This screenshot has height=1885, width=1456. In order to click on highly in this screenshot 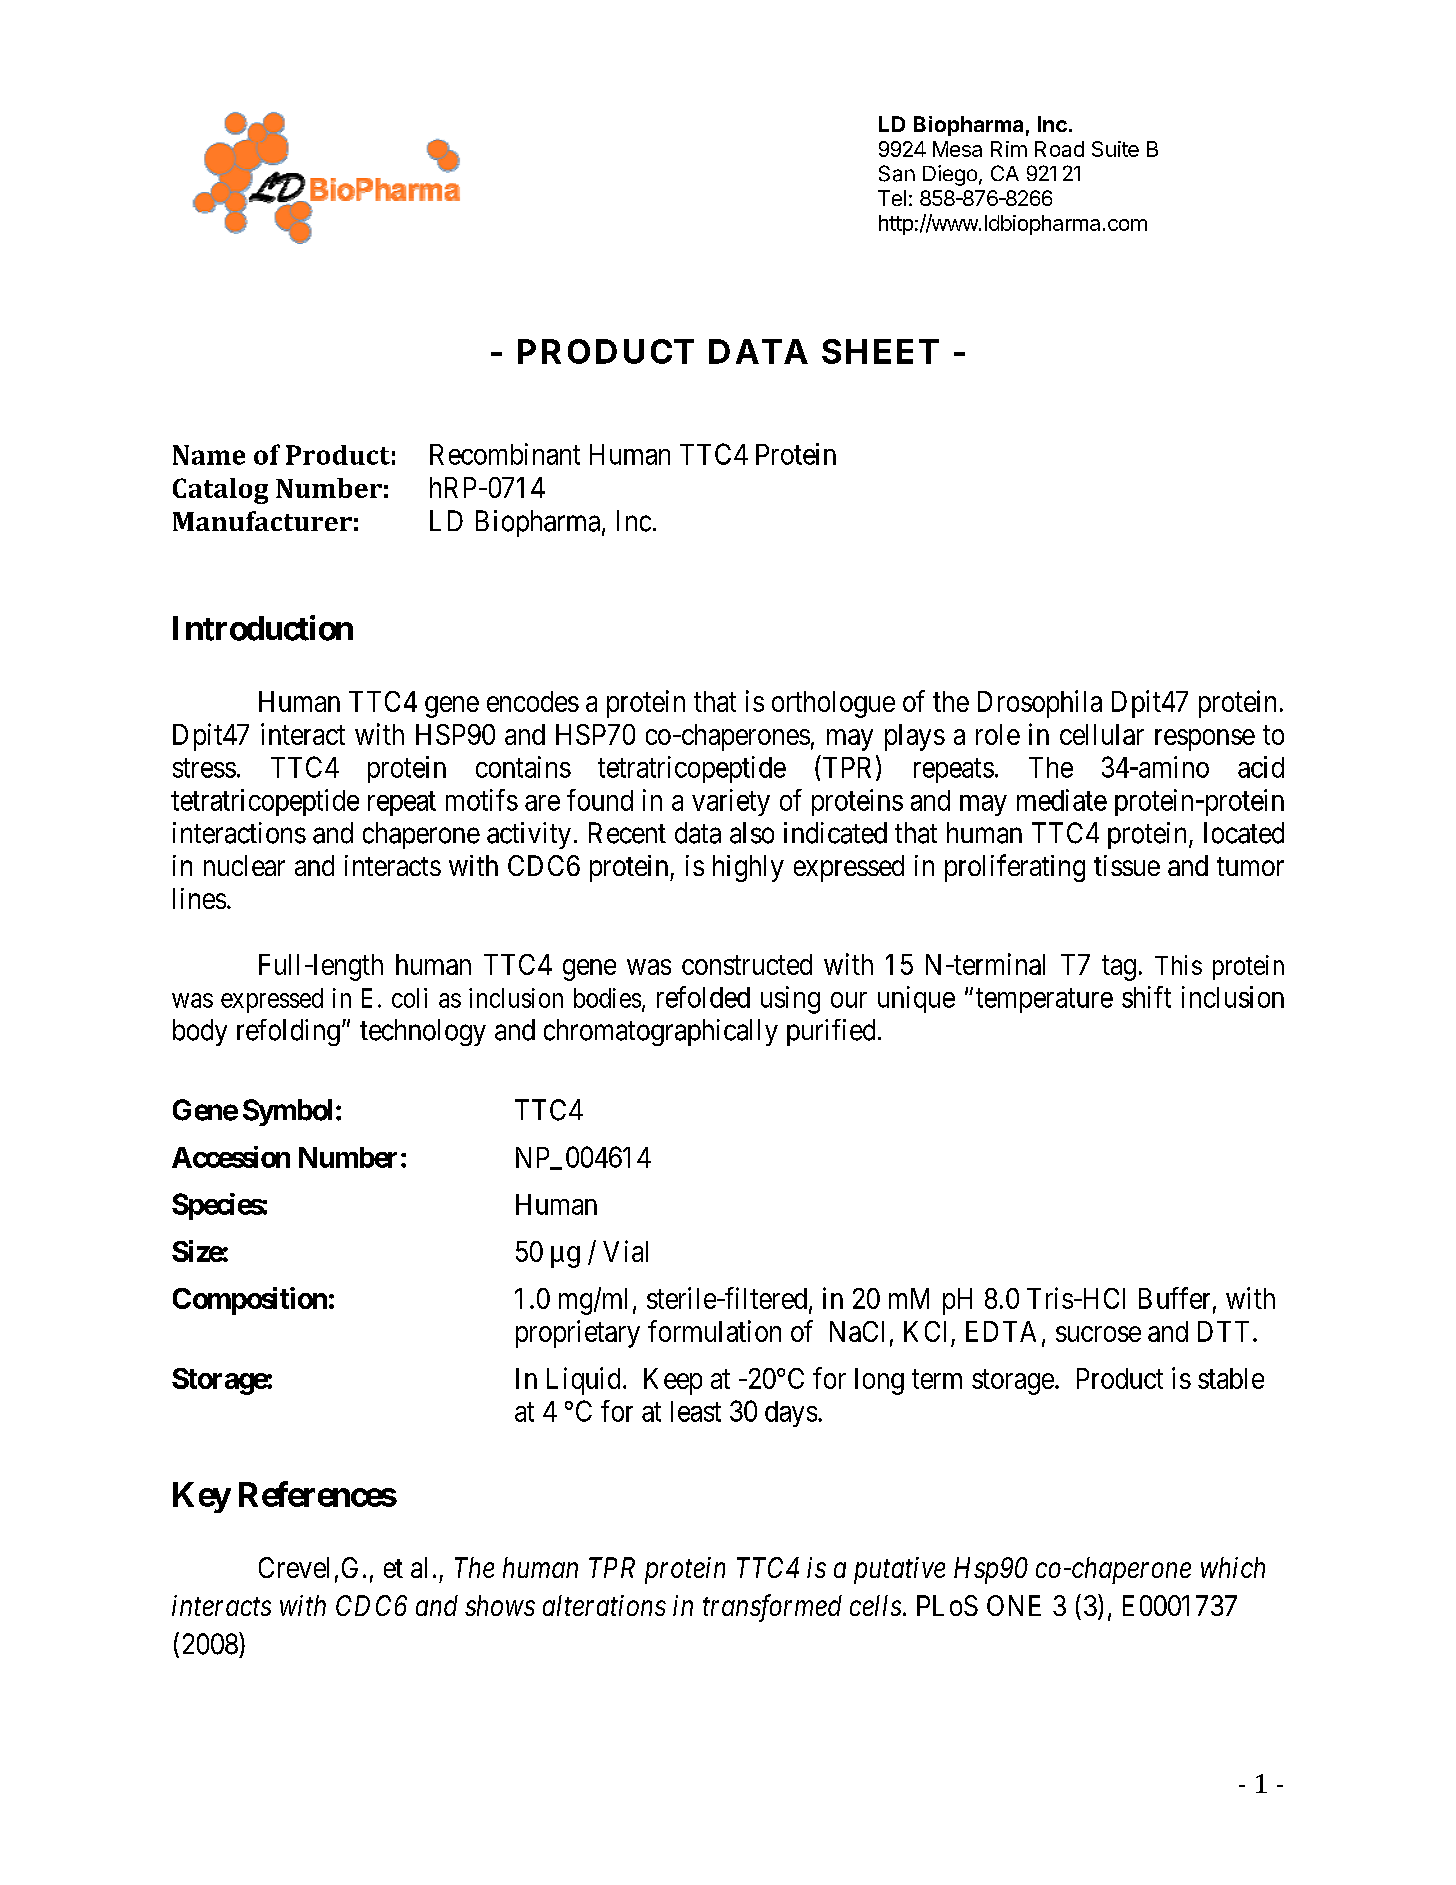, I will do `click(748, 868)`.
